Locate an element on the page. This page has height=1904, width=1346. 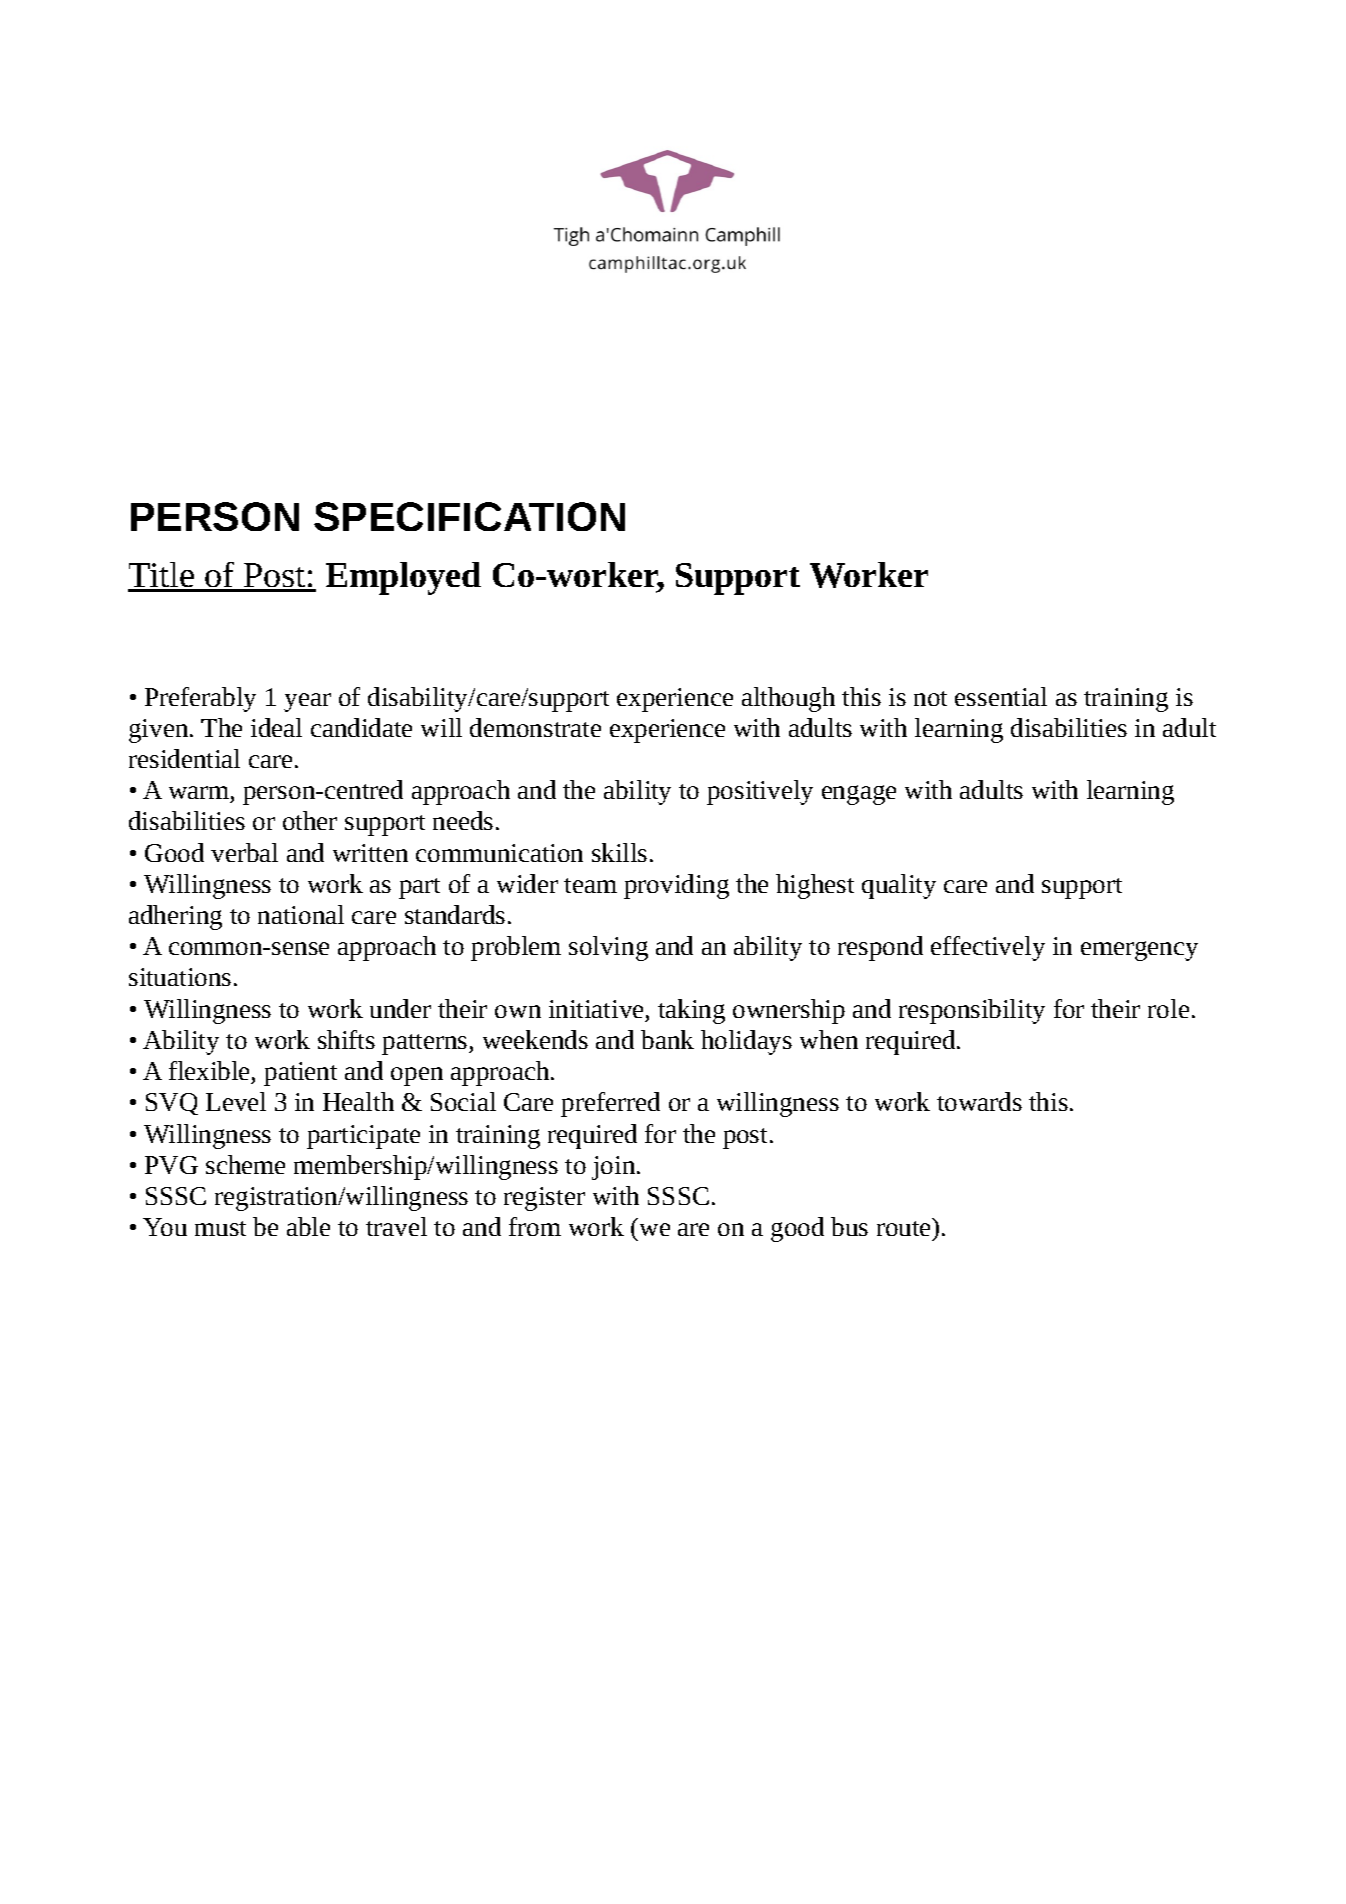
join is located at coordinates (615, 1168).
